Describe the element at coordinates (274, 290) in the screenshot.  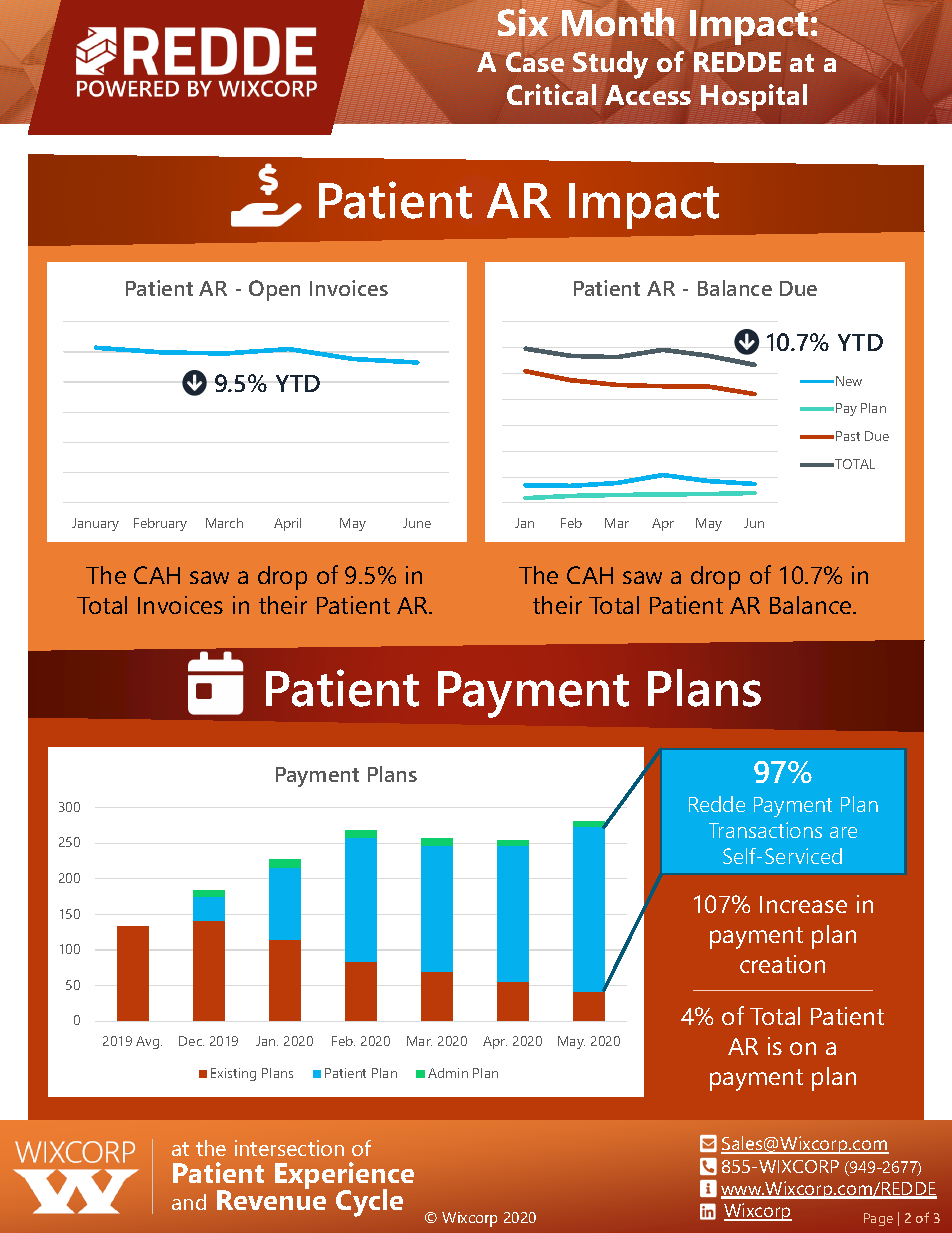
I see `Open` at that location.
